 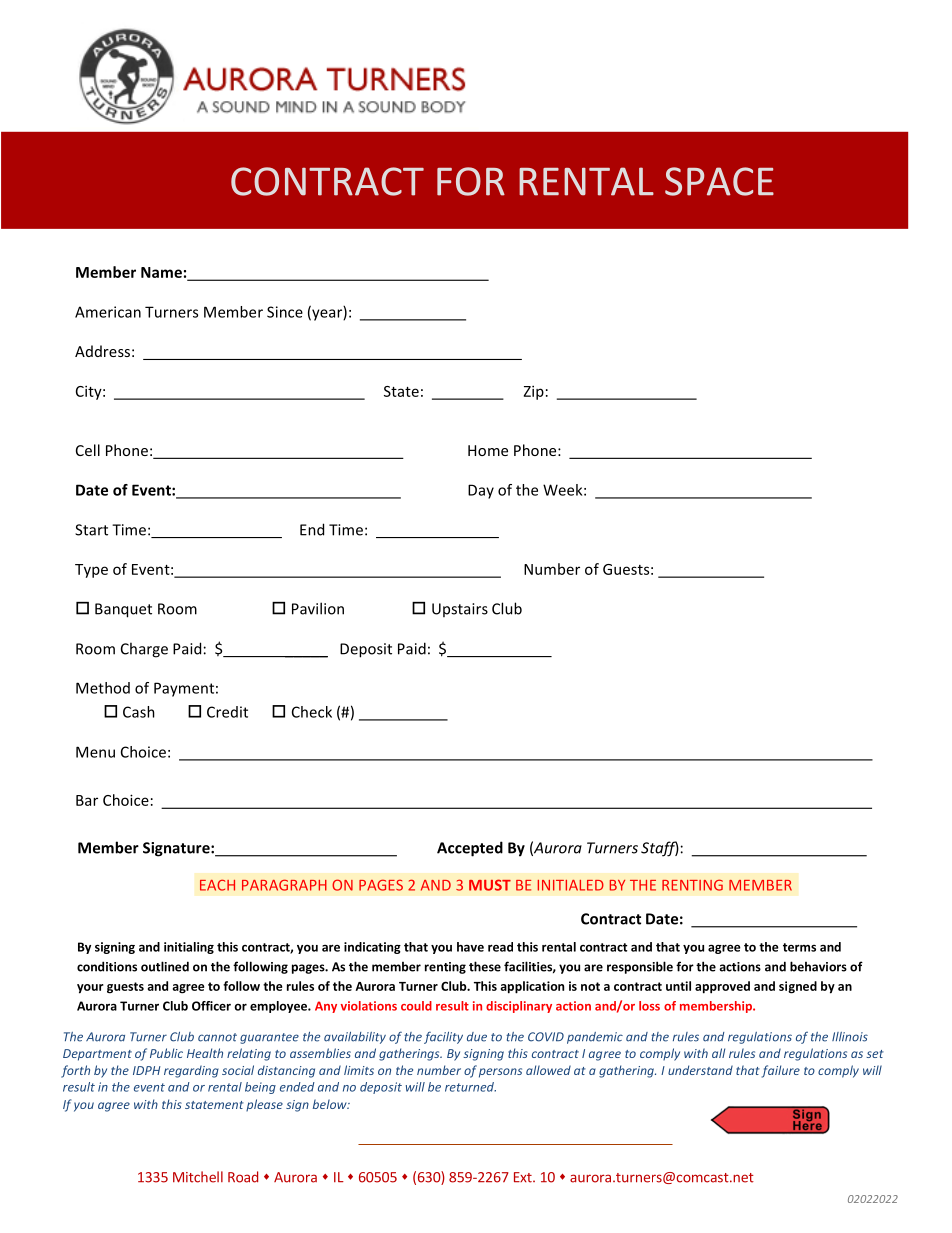 What do you see at coordinates (719, 181) in the screenshot?
I see `SPACE` at bounding box center [719, 181].
